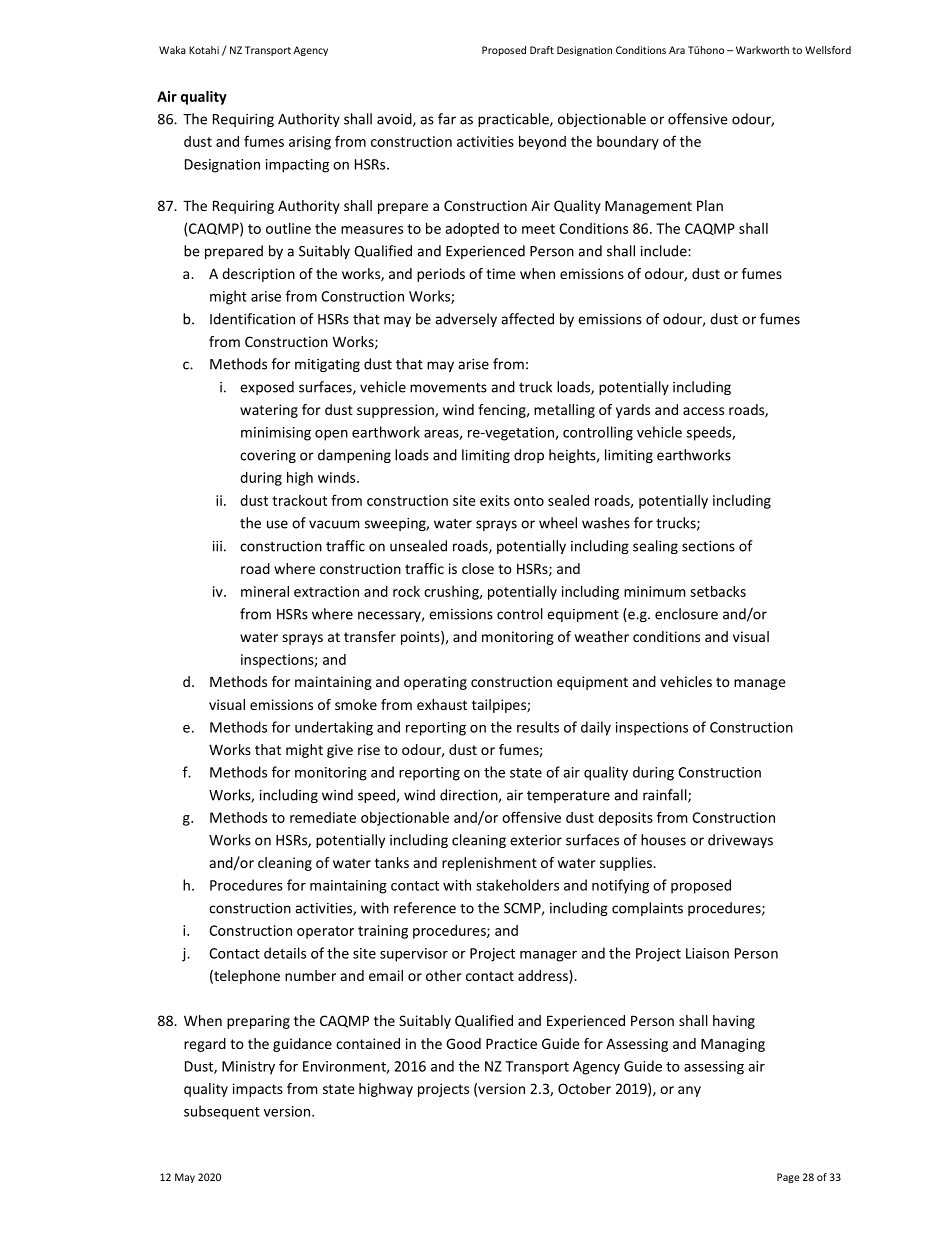  I want to click on replenishment, so click(489, 864).
